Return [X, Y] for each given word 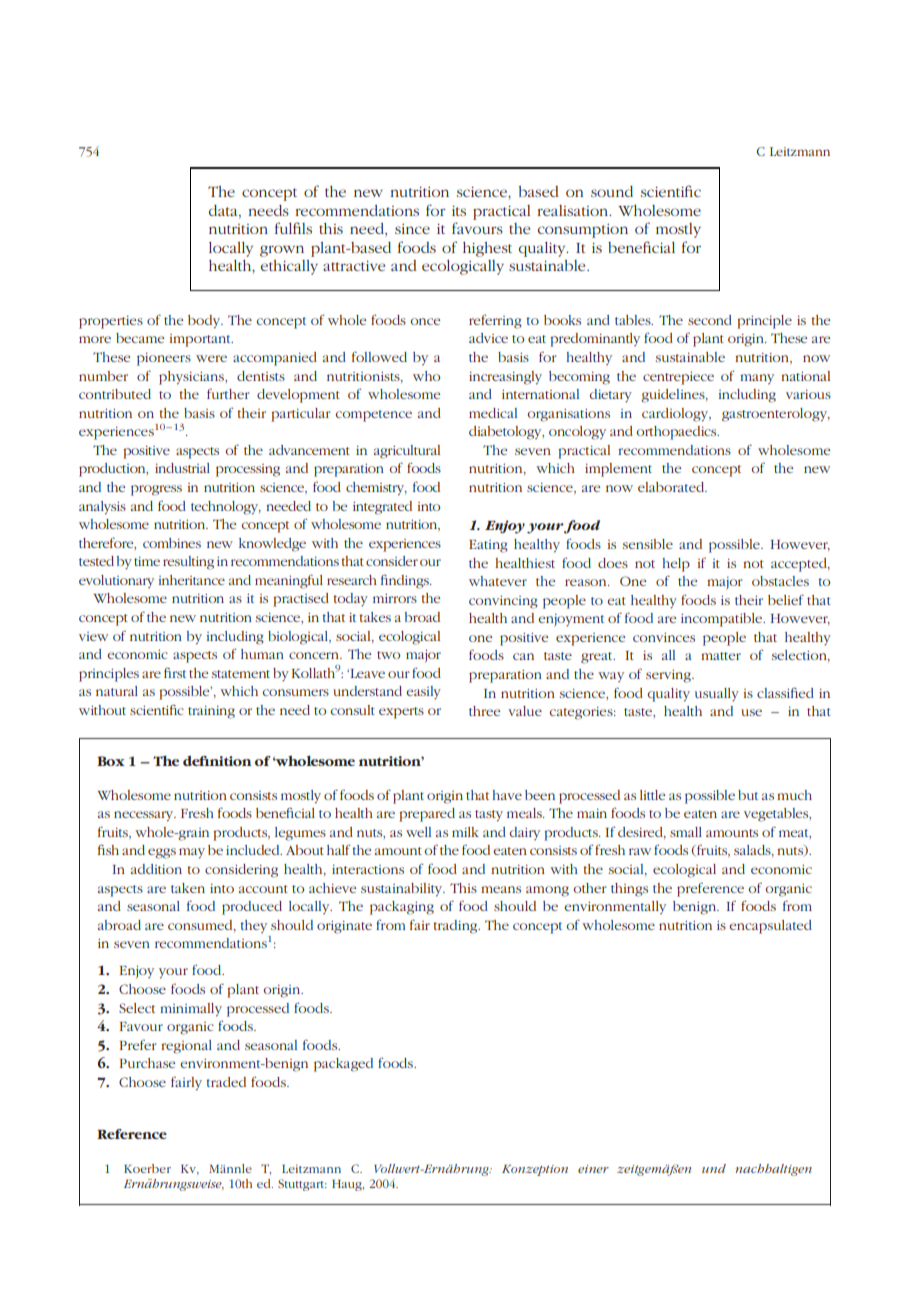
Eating [488, 546]
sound [612, 191]
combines [172, 543]
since [412, 229]
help [676, 565]
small [686, 832]
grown [282, 251]
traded [226, 1082]
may [192, 853]
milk [465, 832]
